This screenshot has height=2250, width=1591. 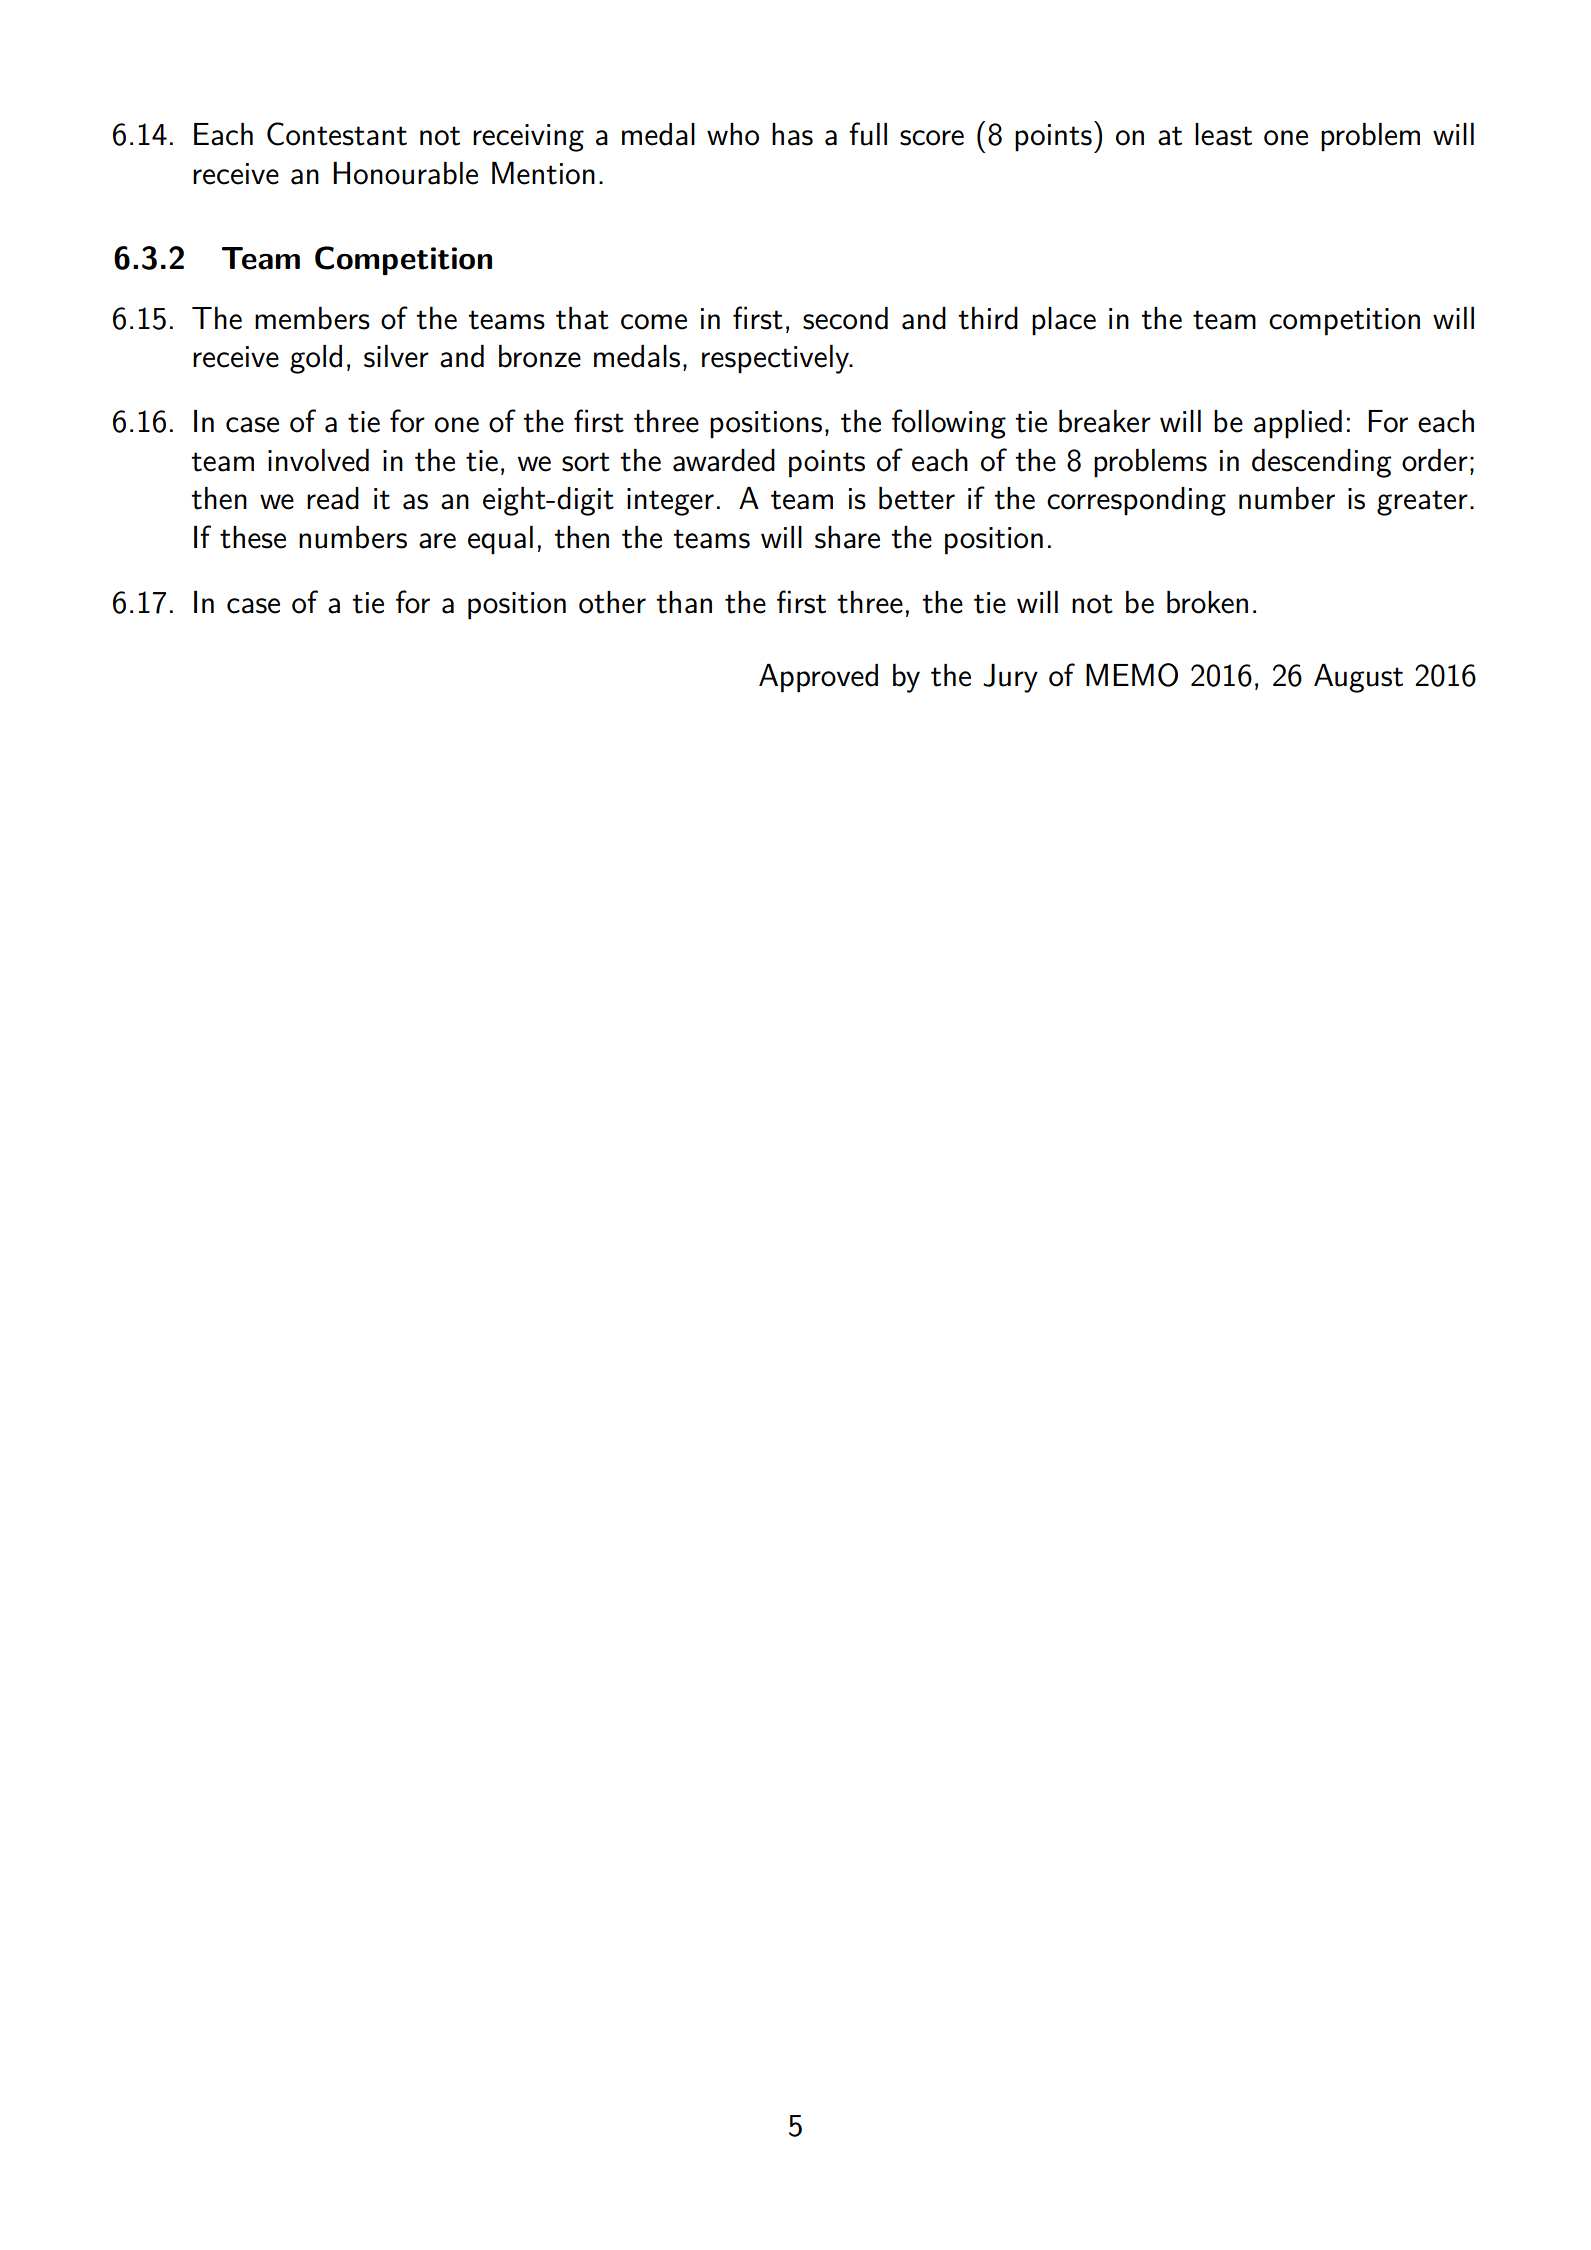 What do you see at coordinates (818, 678) in the screenshot?
I see `Approved` at bounding box center [818, 678].
